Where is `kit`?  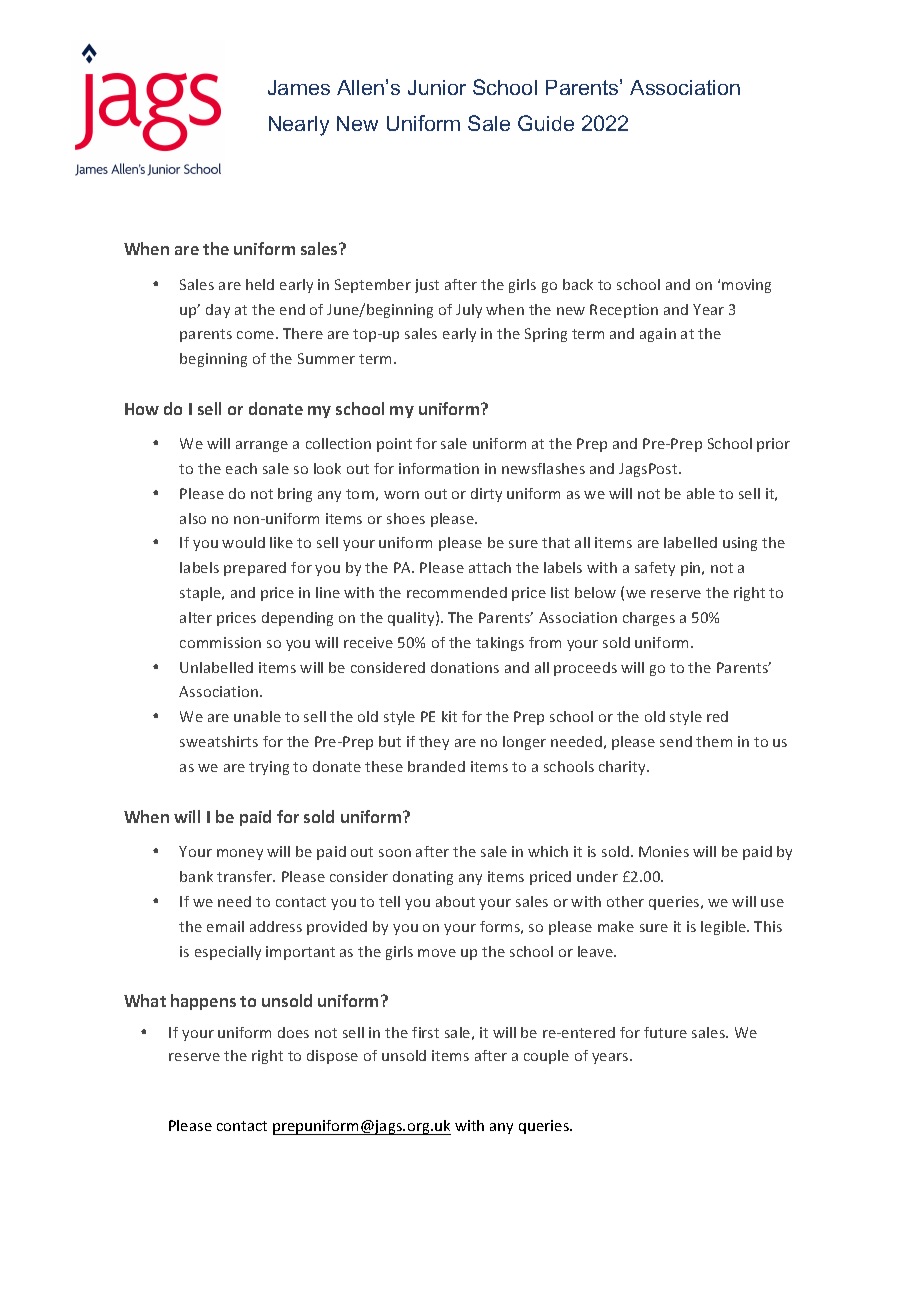 kit is located at coordinates (449, 716).
